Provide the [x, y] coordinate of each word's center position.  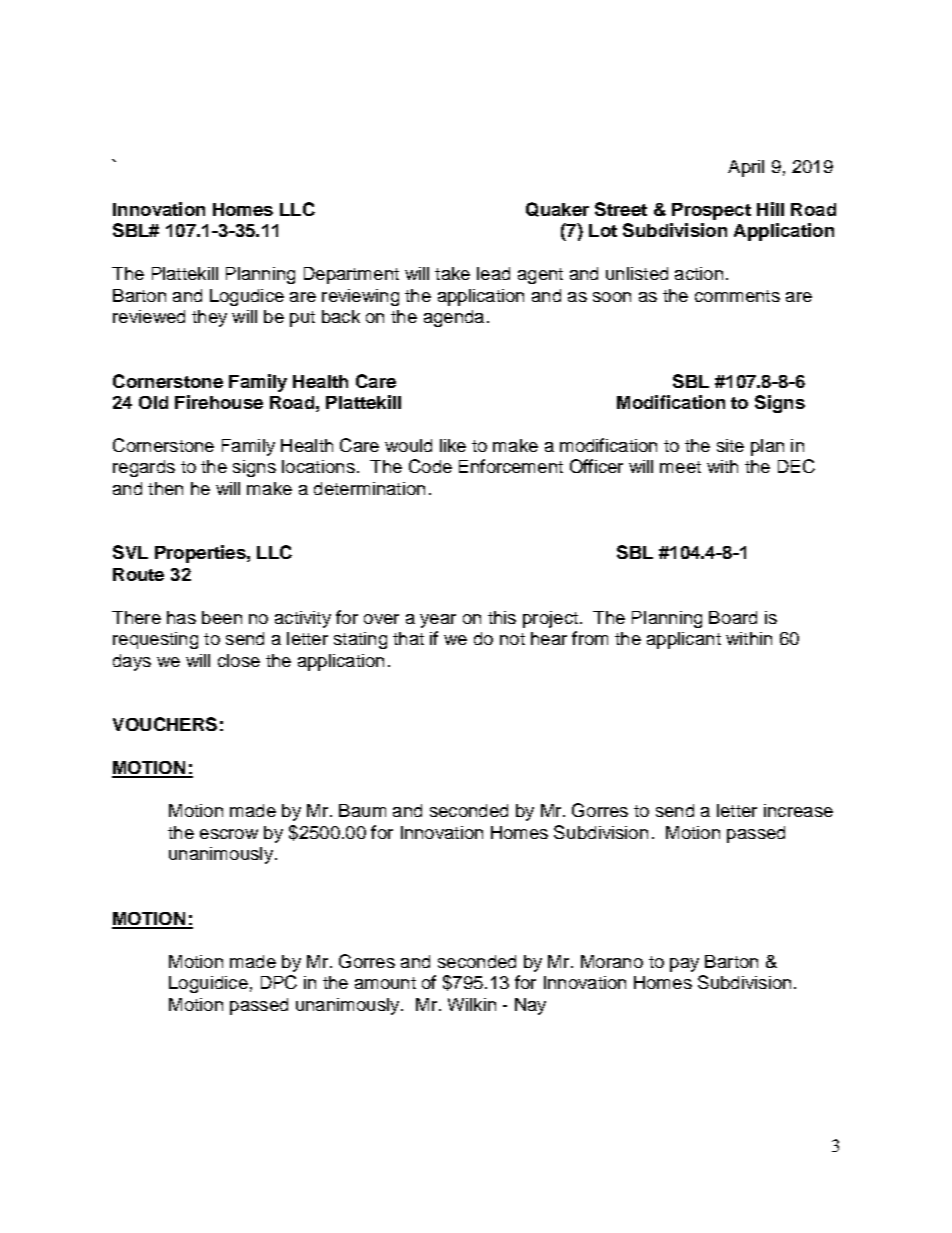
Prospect [711, 211]
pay [684, 965]
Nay [530, 1006]
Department [351, 275]
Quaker [557, 209]
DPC [279, 982]
